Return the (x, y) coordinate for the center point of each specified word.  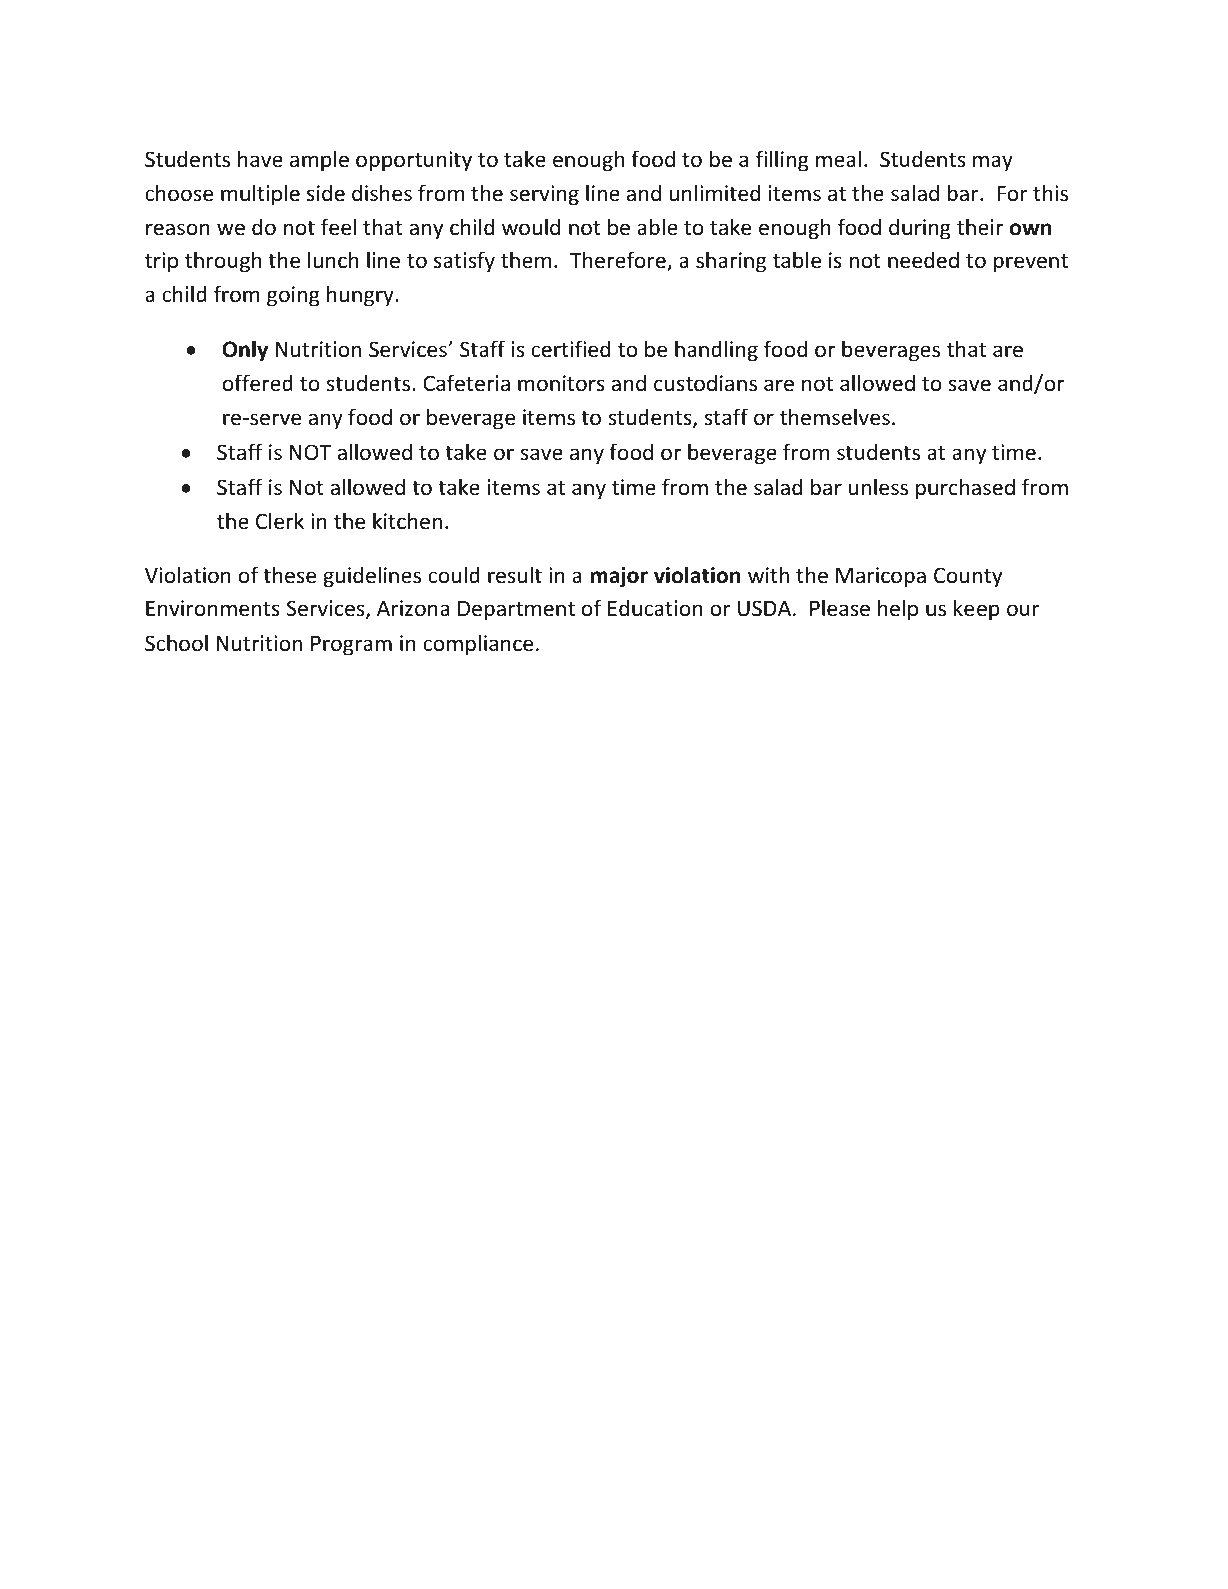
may (993, 163)
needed (923, 260)
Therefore (619, 261)
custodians (705, 383)
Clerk (280, 521)
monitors (561, 383)
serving (544, 195)
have (260, 158)
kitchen (407, 521)
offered (258, 383)
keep (977, 610)
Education (655, 608)
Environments (213, 608)
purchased (965, 489)
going (293, 296)
